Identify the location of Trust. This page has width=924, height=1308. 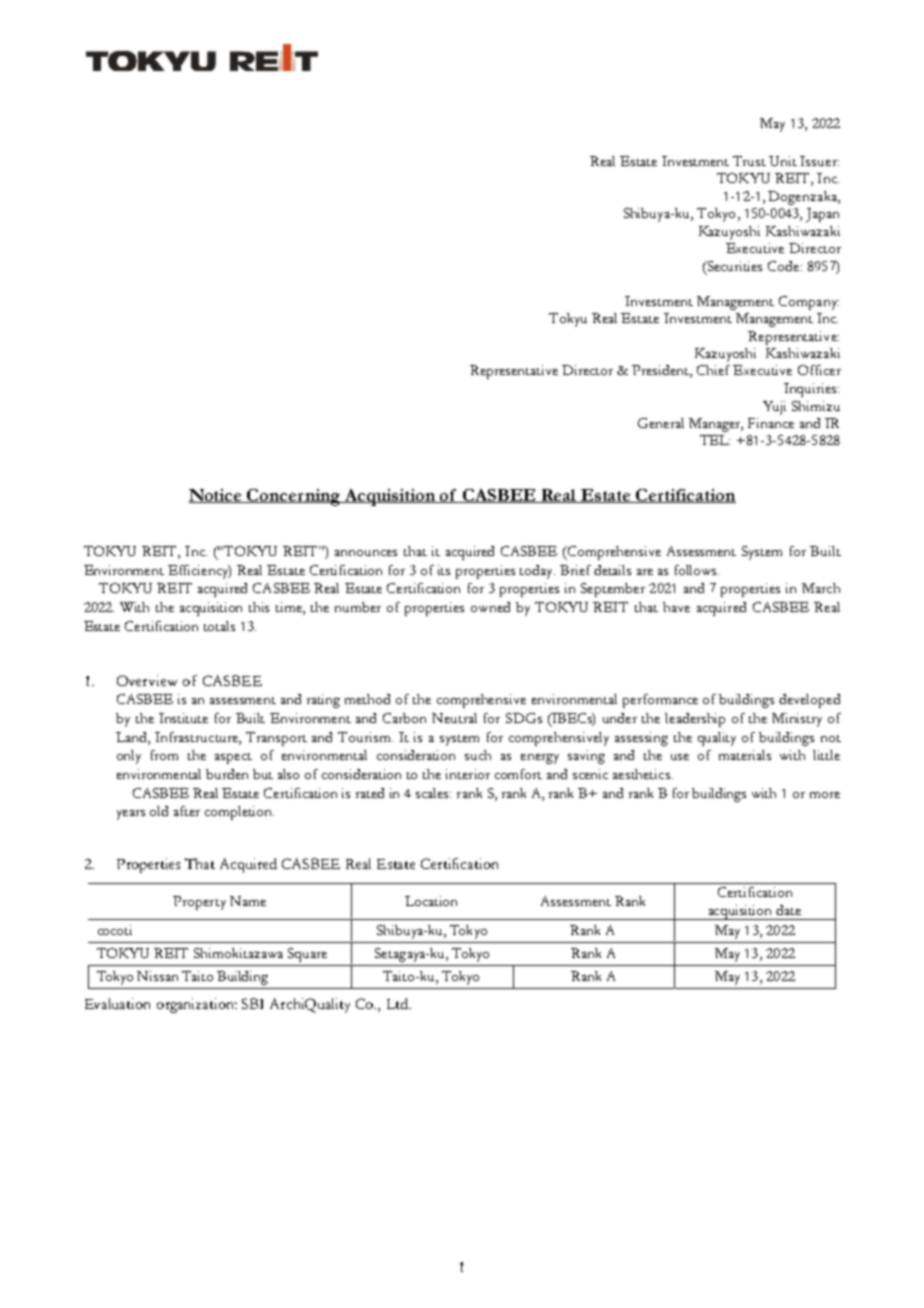
(749, 161).
